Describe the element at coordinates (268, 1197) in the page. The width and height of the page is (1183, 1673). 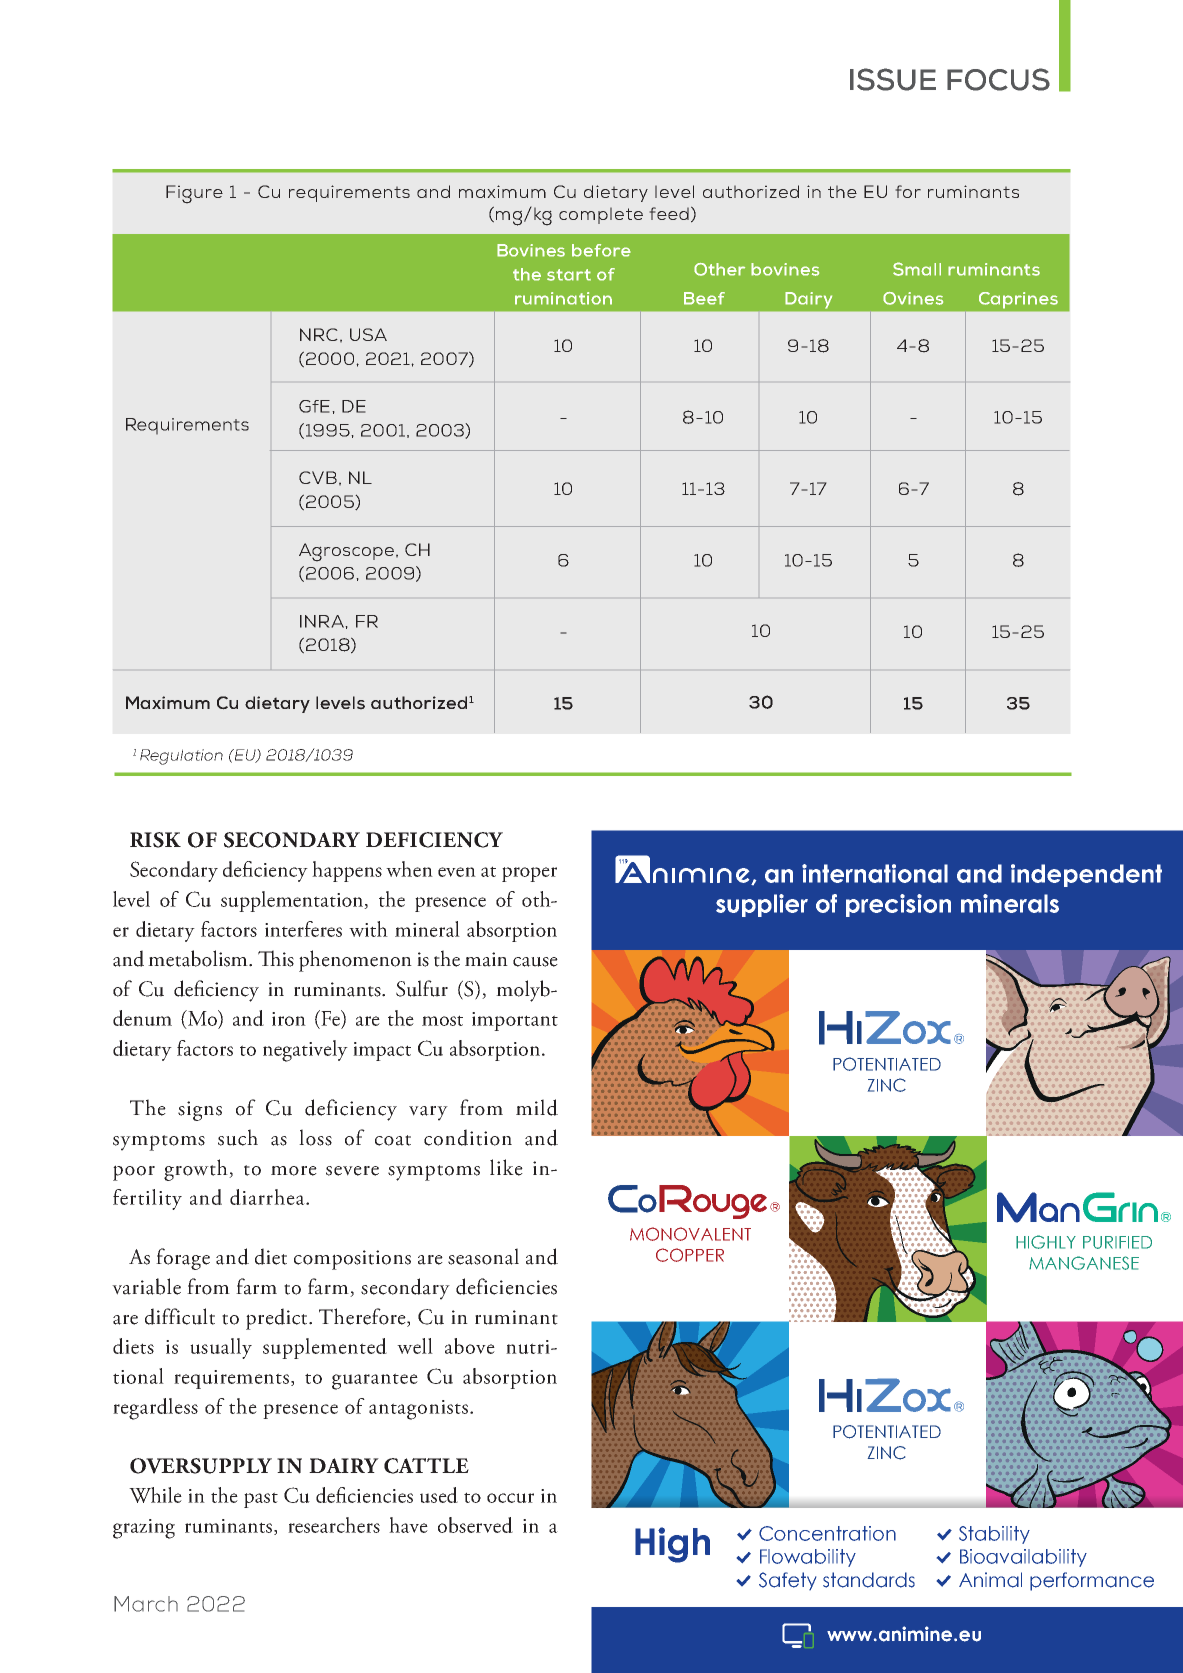
I see `diarrhea` at that location.
